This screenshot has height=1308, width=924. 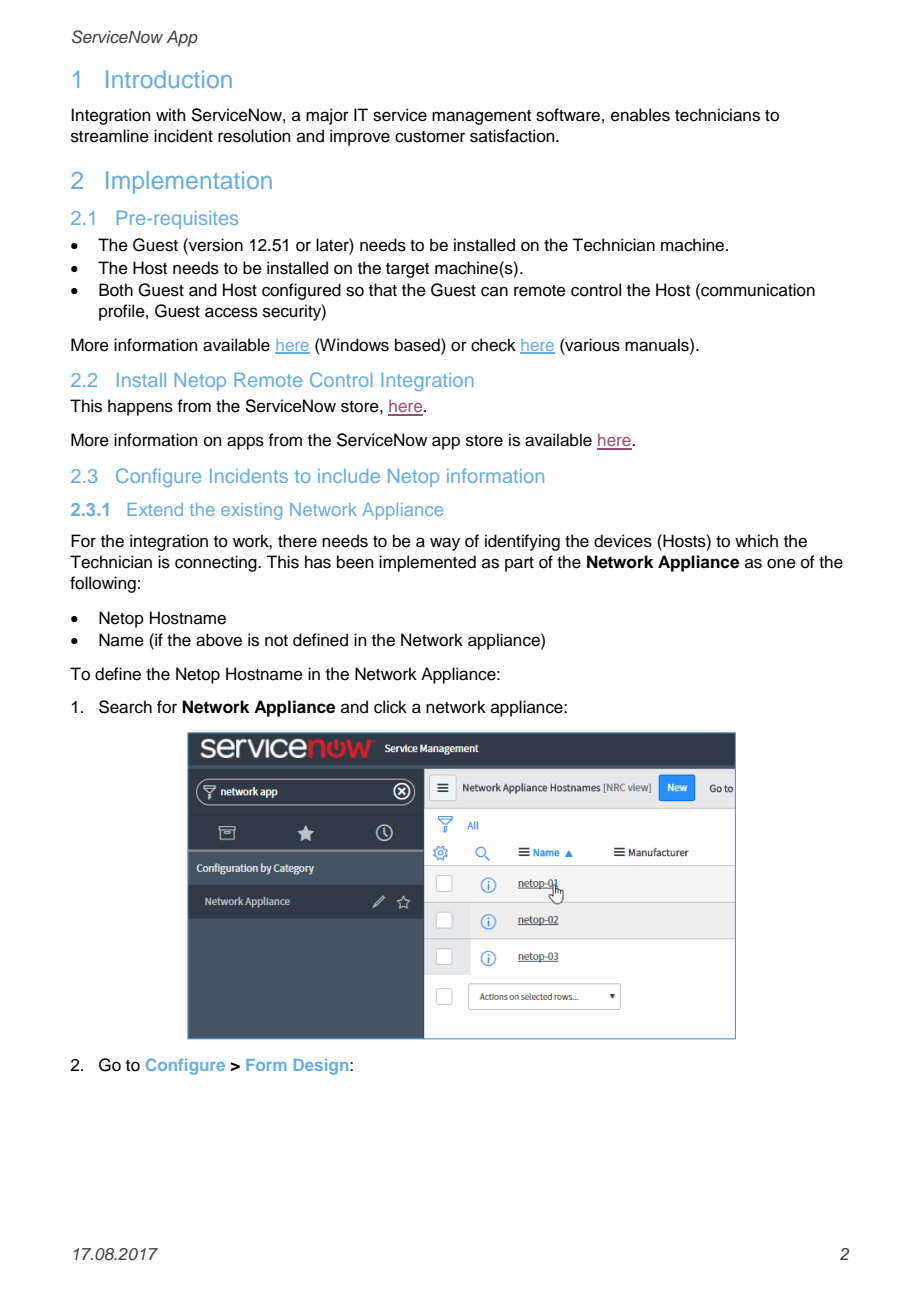 What do you see at coordinates (756, 541) in the screenshot?
I see `which` at bounding box center [756, 541].
